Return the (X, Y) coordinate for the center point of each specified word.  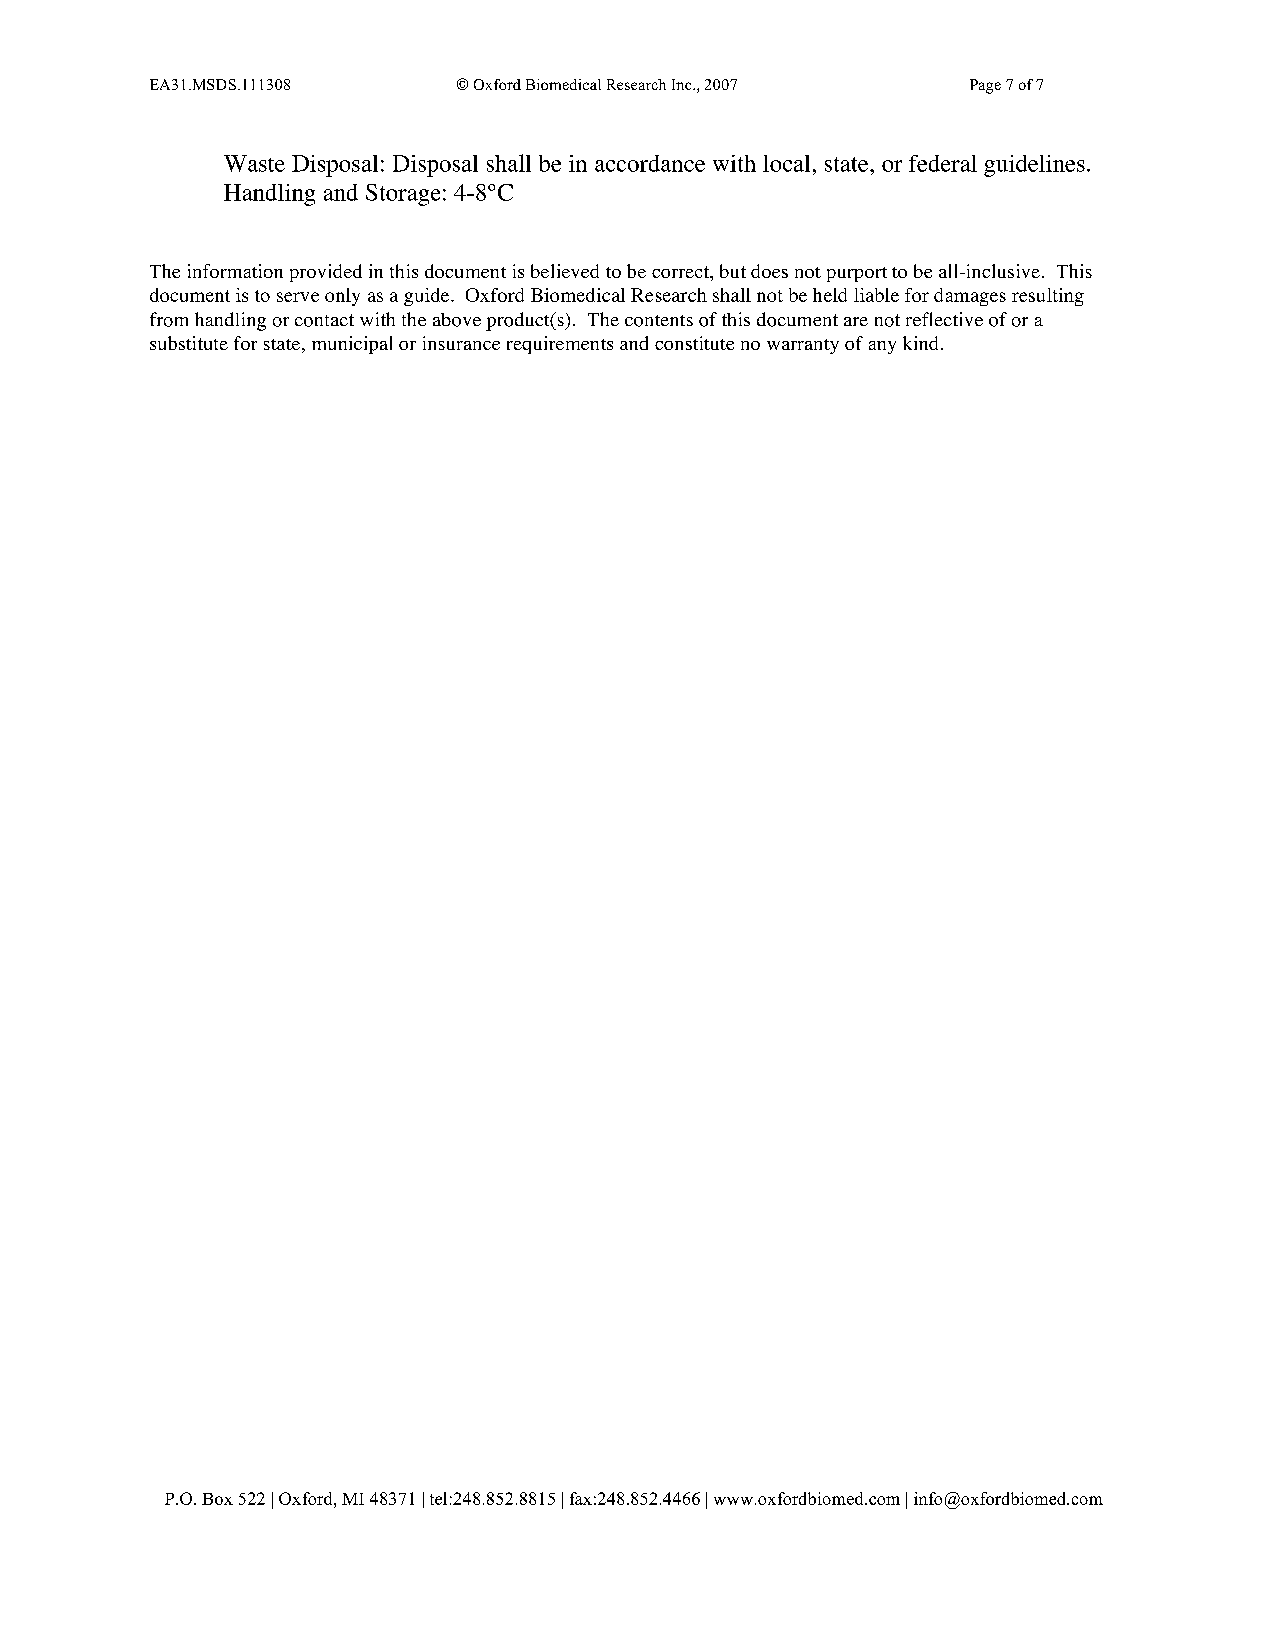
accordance (650, 163)
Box (217, 1499)
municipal (352, 345)
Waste (254, 163)
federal (943, 163)
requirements (560, 345)
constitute (694, 343)
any (882, 347)
